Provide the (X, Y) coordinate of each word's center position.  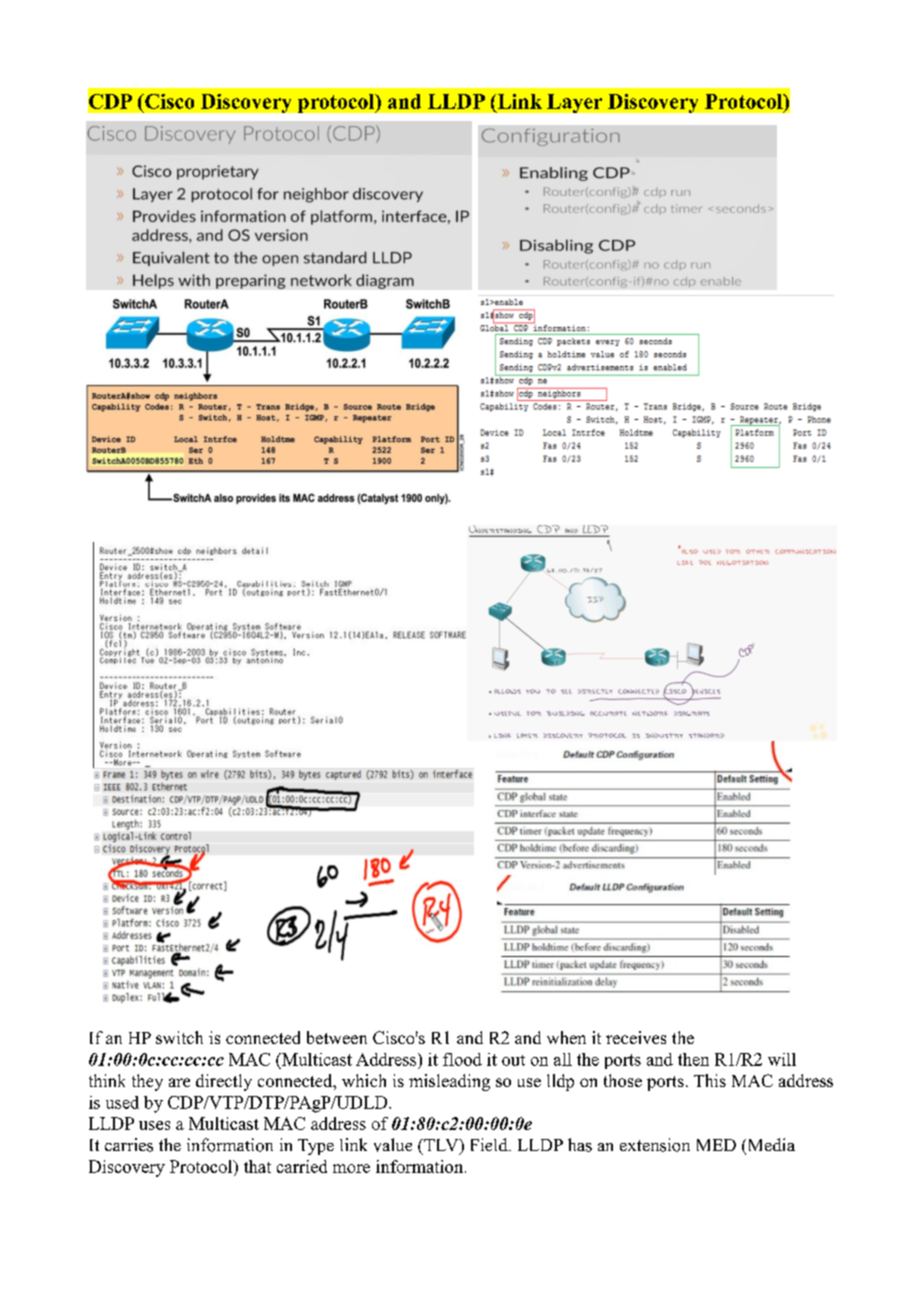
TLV (441, 1146)
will (782, 1059)
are (179, 1082)
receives (636, 1037)
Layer (574, 103)
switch (179, 1037)
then (693, 1059)
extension (655, 1145)
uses (154, 1125)
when (566, 1037)
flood (462, 1059)
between (337, 1037)
